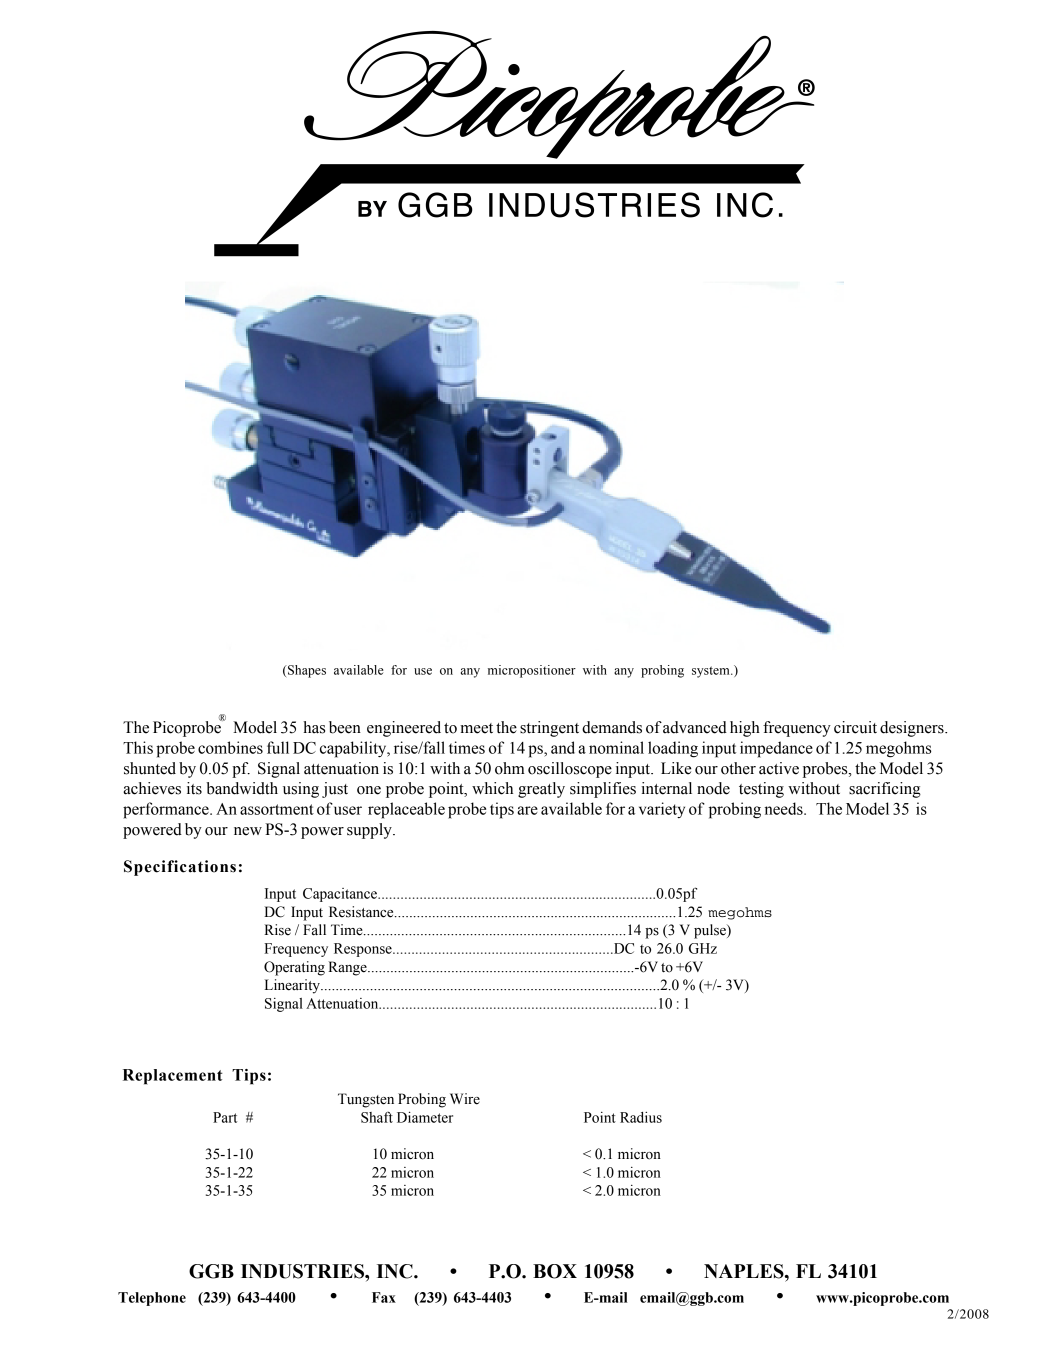 The width and height of the screenshot is (1039, 1345). I want to click on Operating, so click(294, 968).
